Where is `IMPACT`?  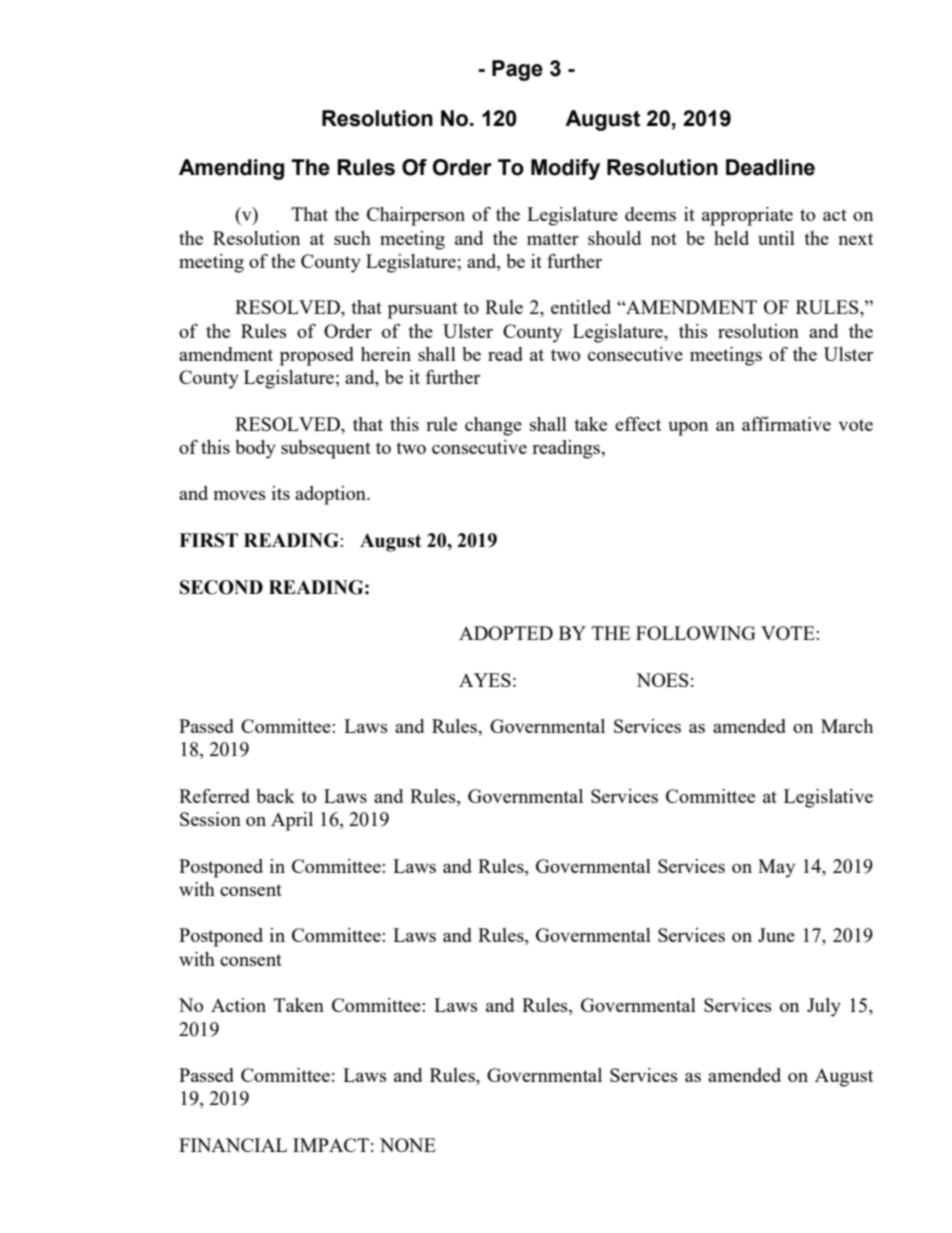 IMPACT is located at coordinates (331, 1145).
